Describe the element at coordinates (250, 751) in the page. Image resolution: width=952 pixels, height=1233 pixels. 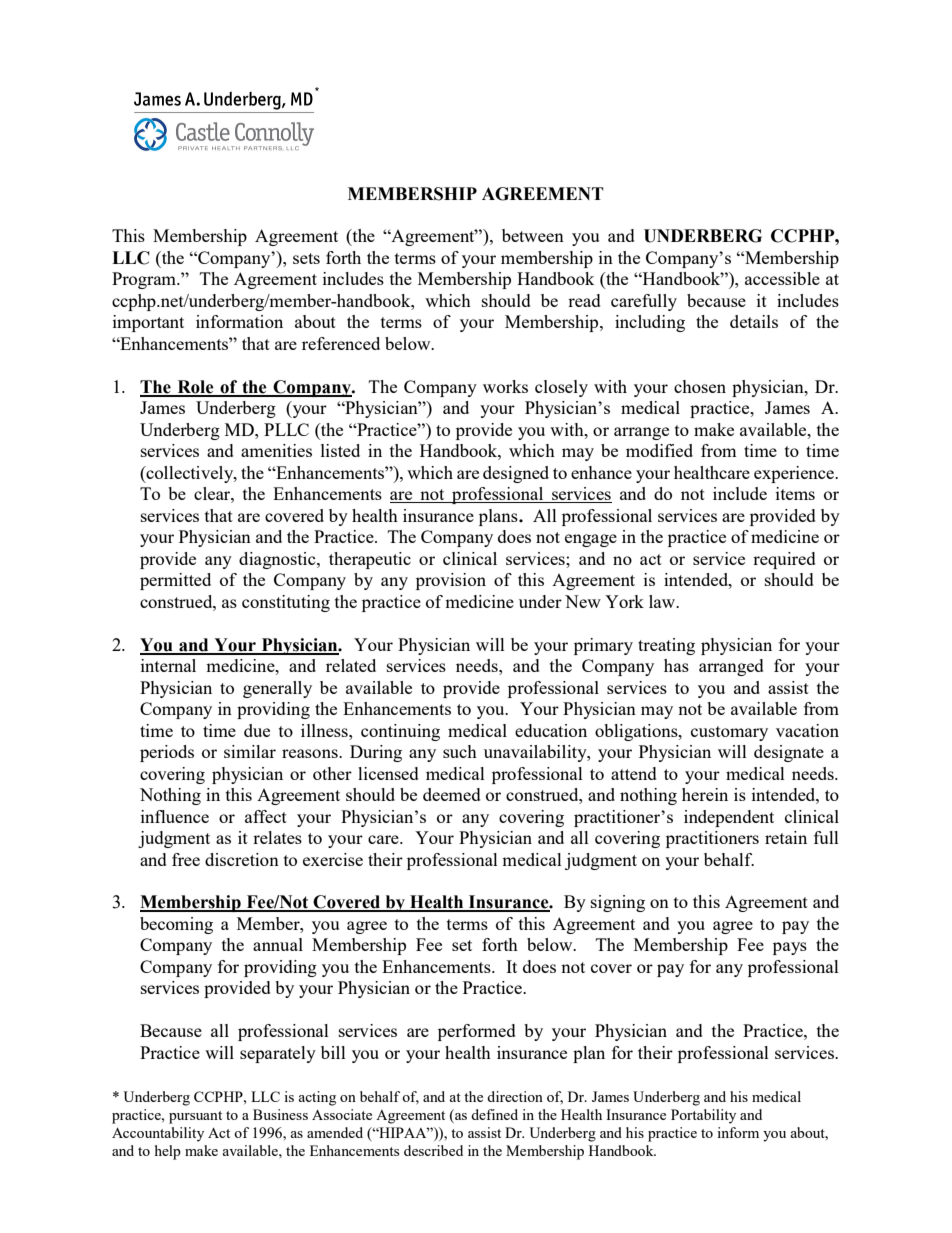
I see `similar` at that location.
